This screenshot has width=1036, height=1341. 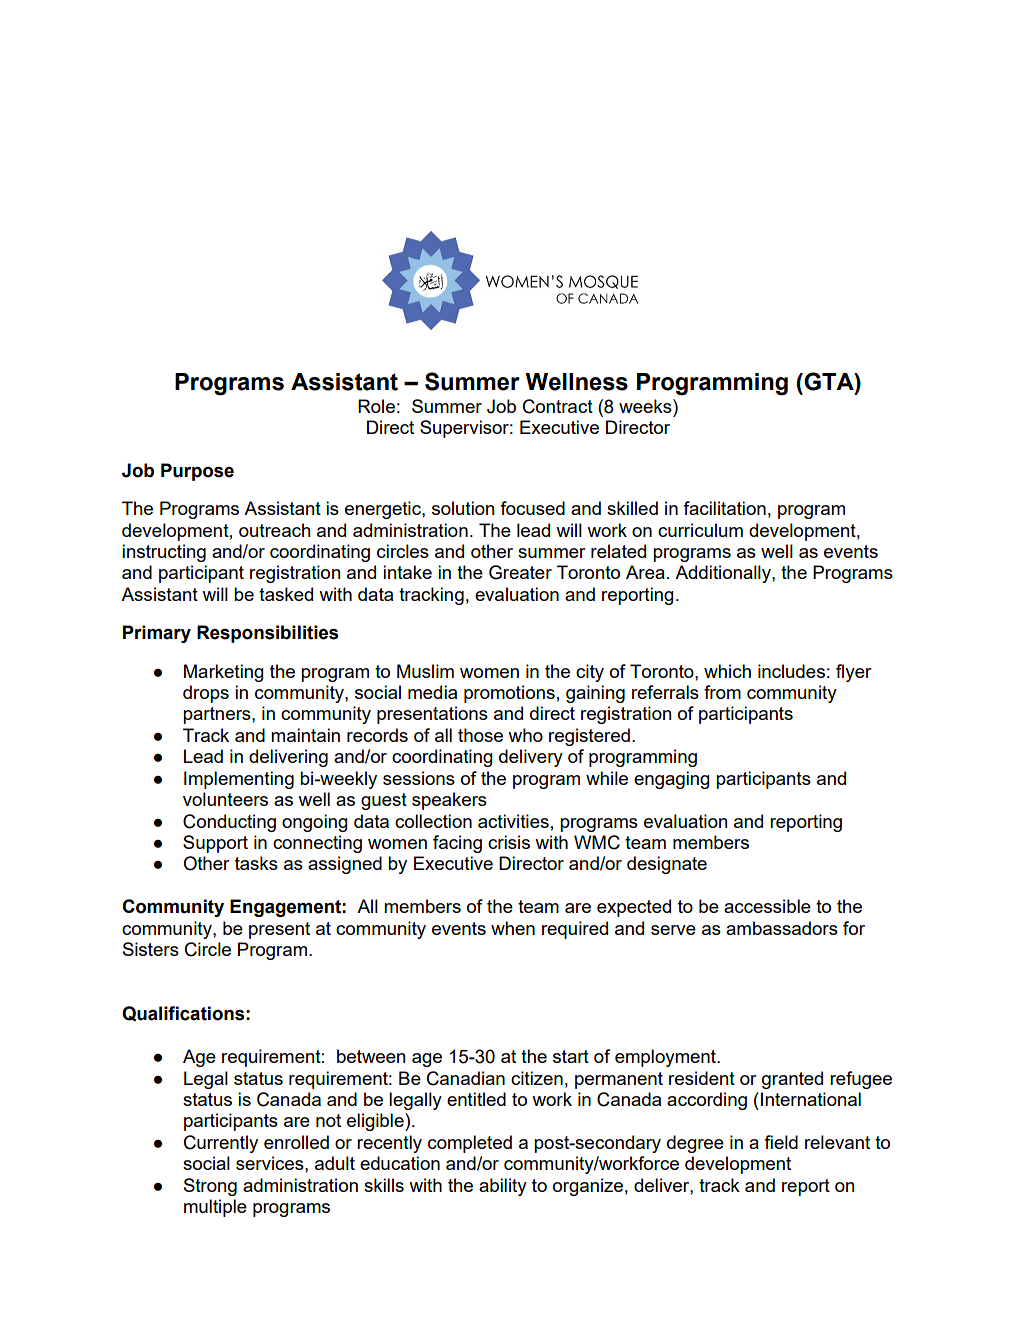 I want to click on weeks, so click(x=646, y=406).
